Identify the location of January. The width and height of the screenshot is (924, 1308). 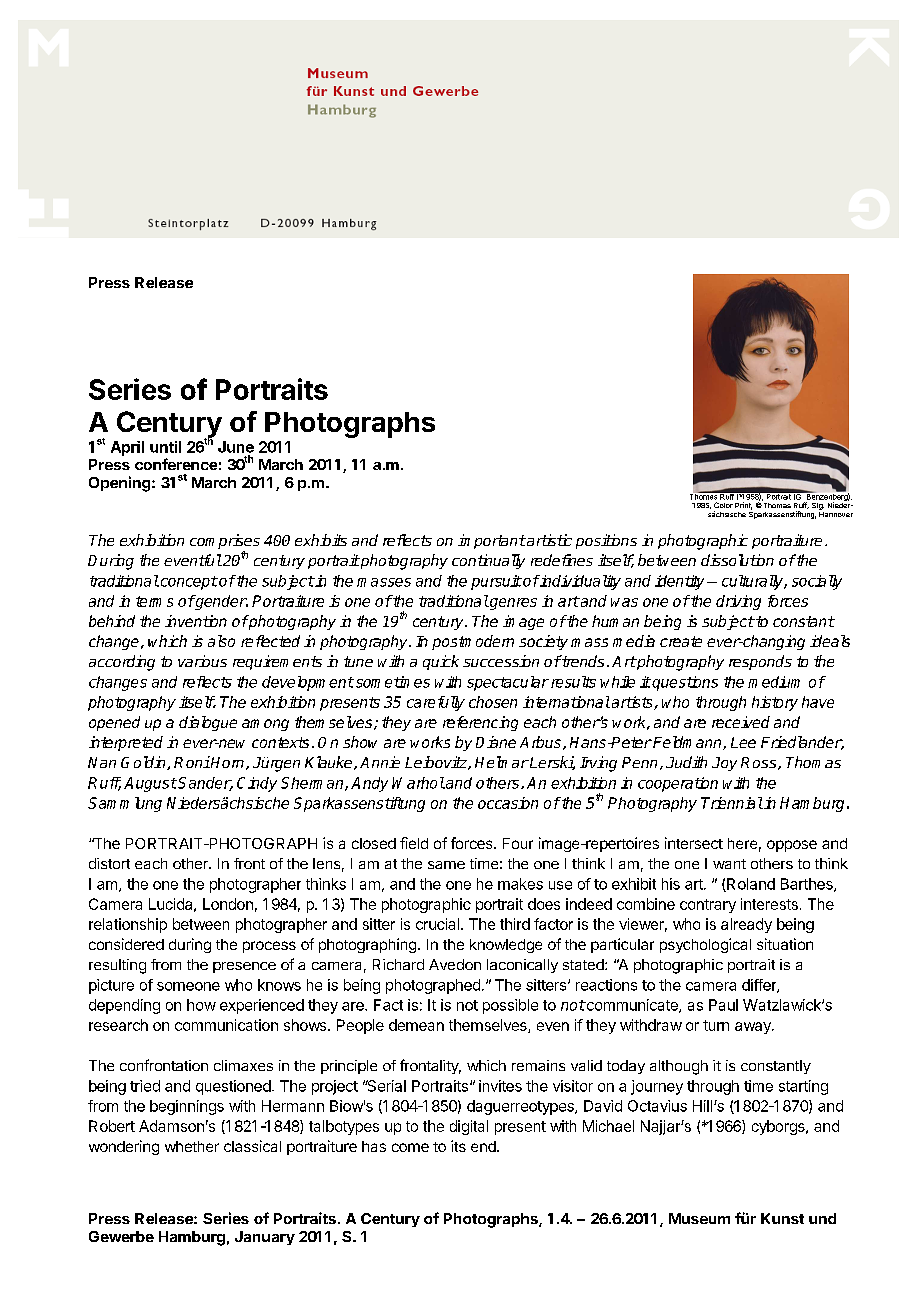
(265, 1238).
